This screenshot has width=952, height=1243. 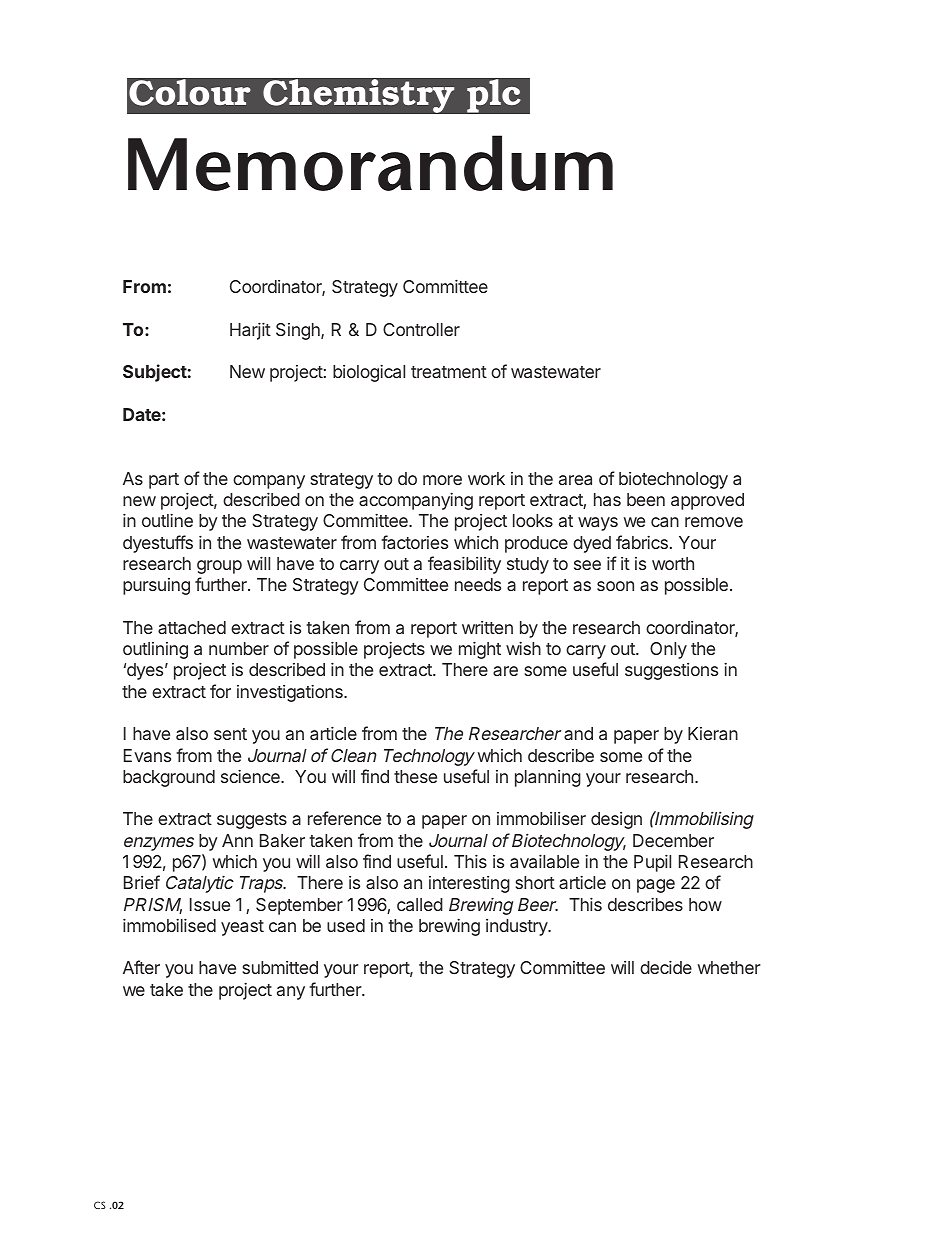 I want to click on worth, so click(x=673, y=563).
